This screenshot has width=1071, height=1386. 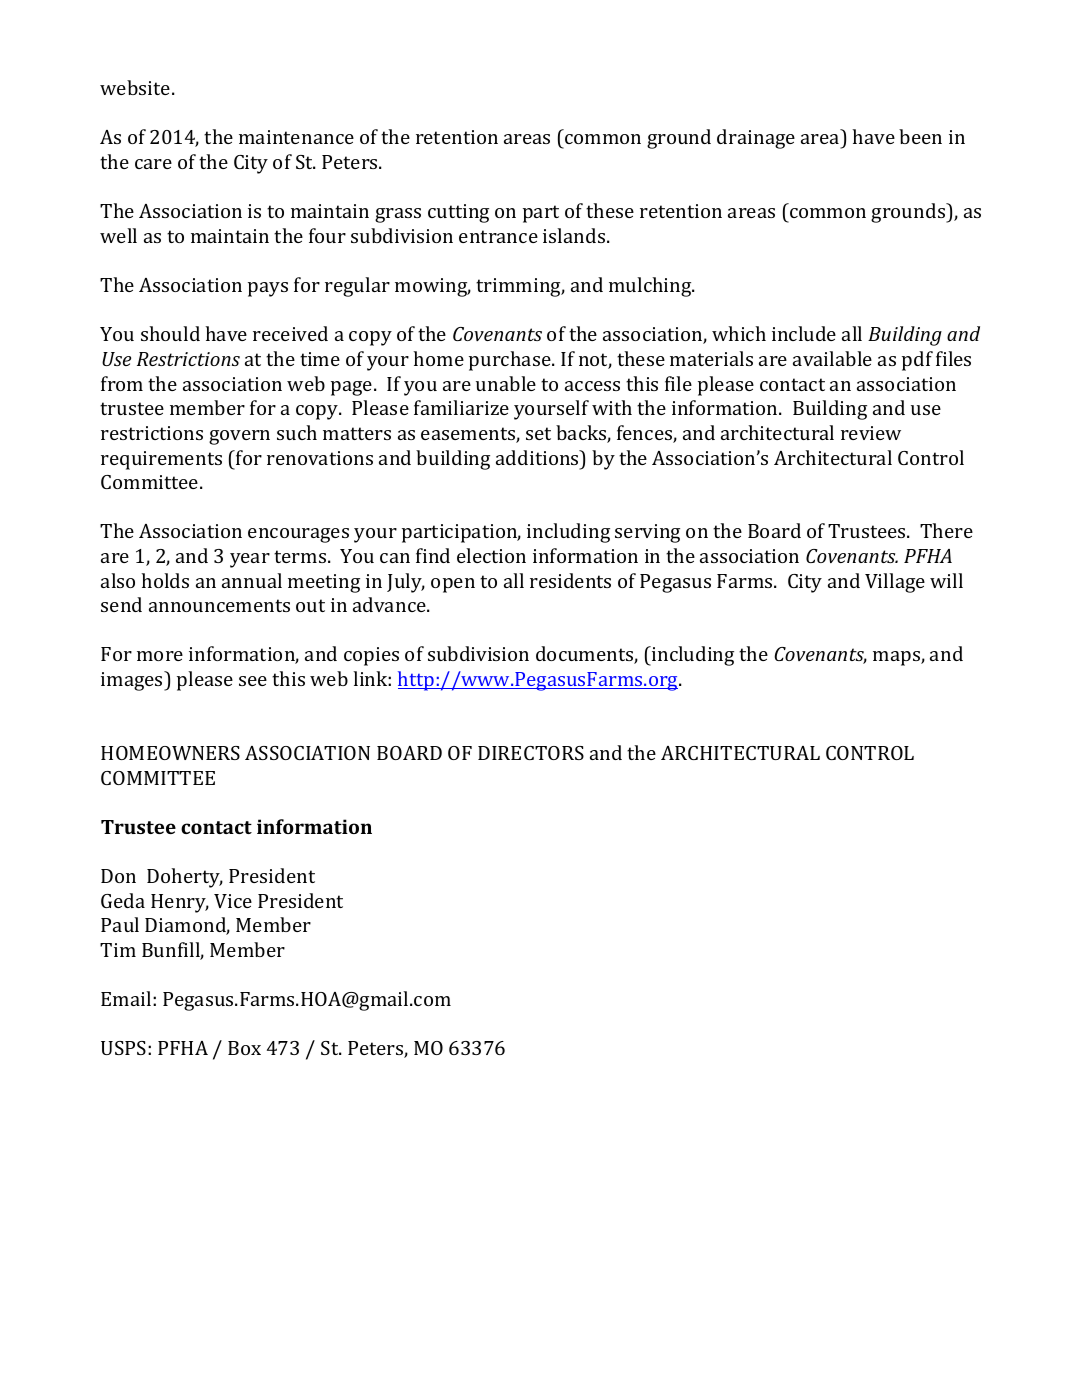 I want to click on maintenance, so click(x=296, y=137).
